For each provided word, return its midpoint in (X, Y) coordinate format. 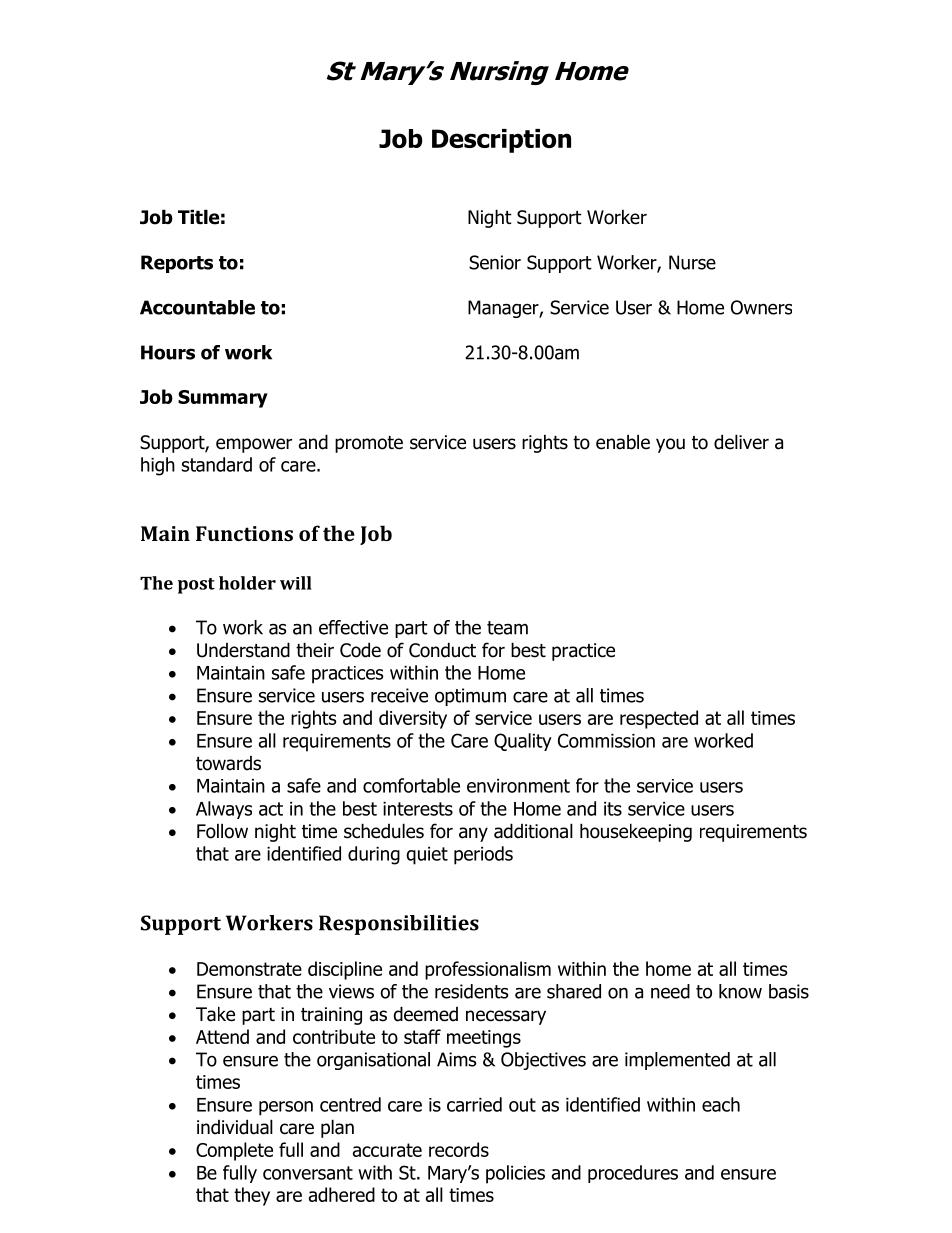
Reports (177, 264)
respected (659, 719)
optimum (470, 697)
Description (501, 141)
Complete (234, 1151)
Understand (243, 650)
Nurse (692, 262)
